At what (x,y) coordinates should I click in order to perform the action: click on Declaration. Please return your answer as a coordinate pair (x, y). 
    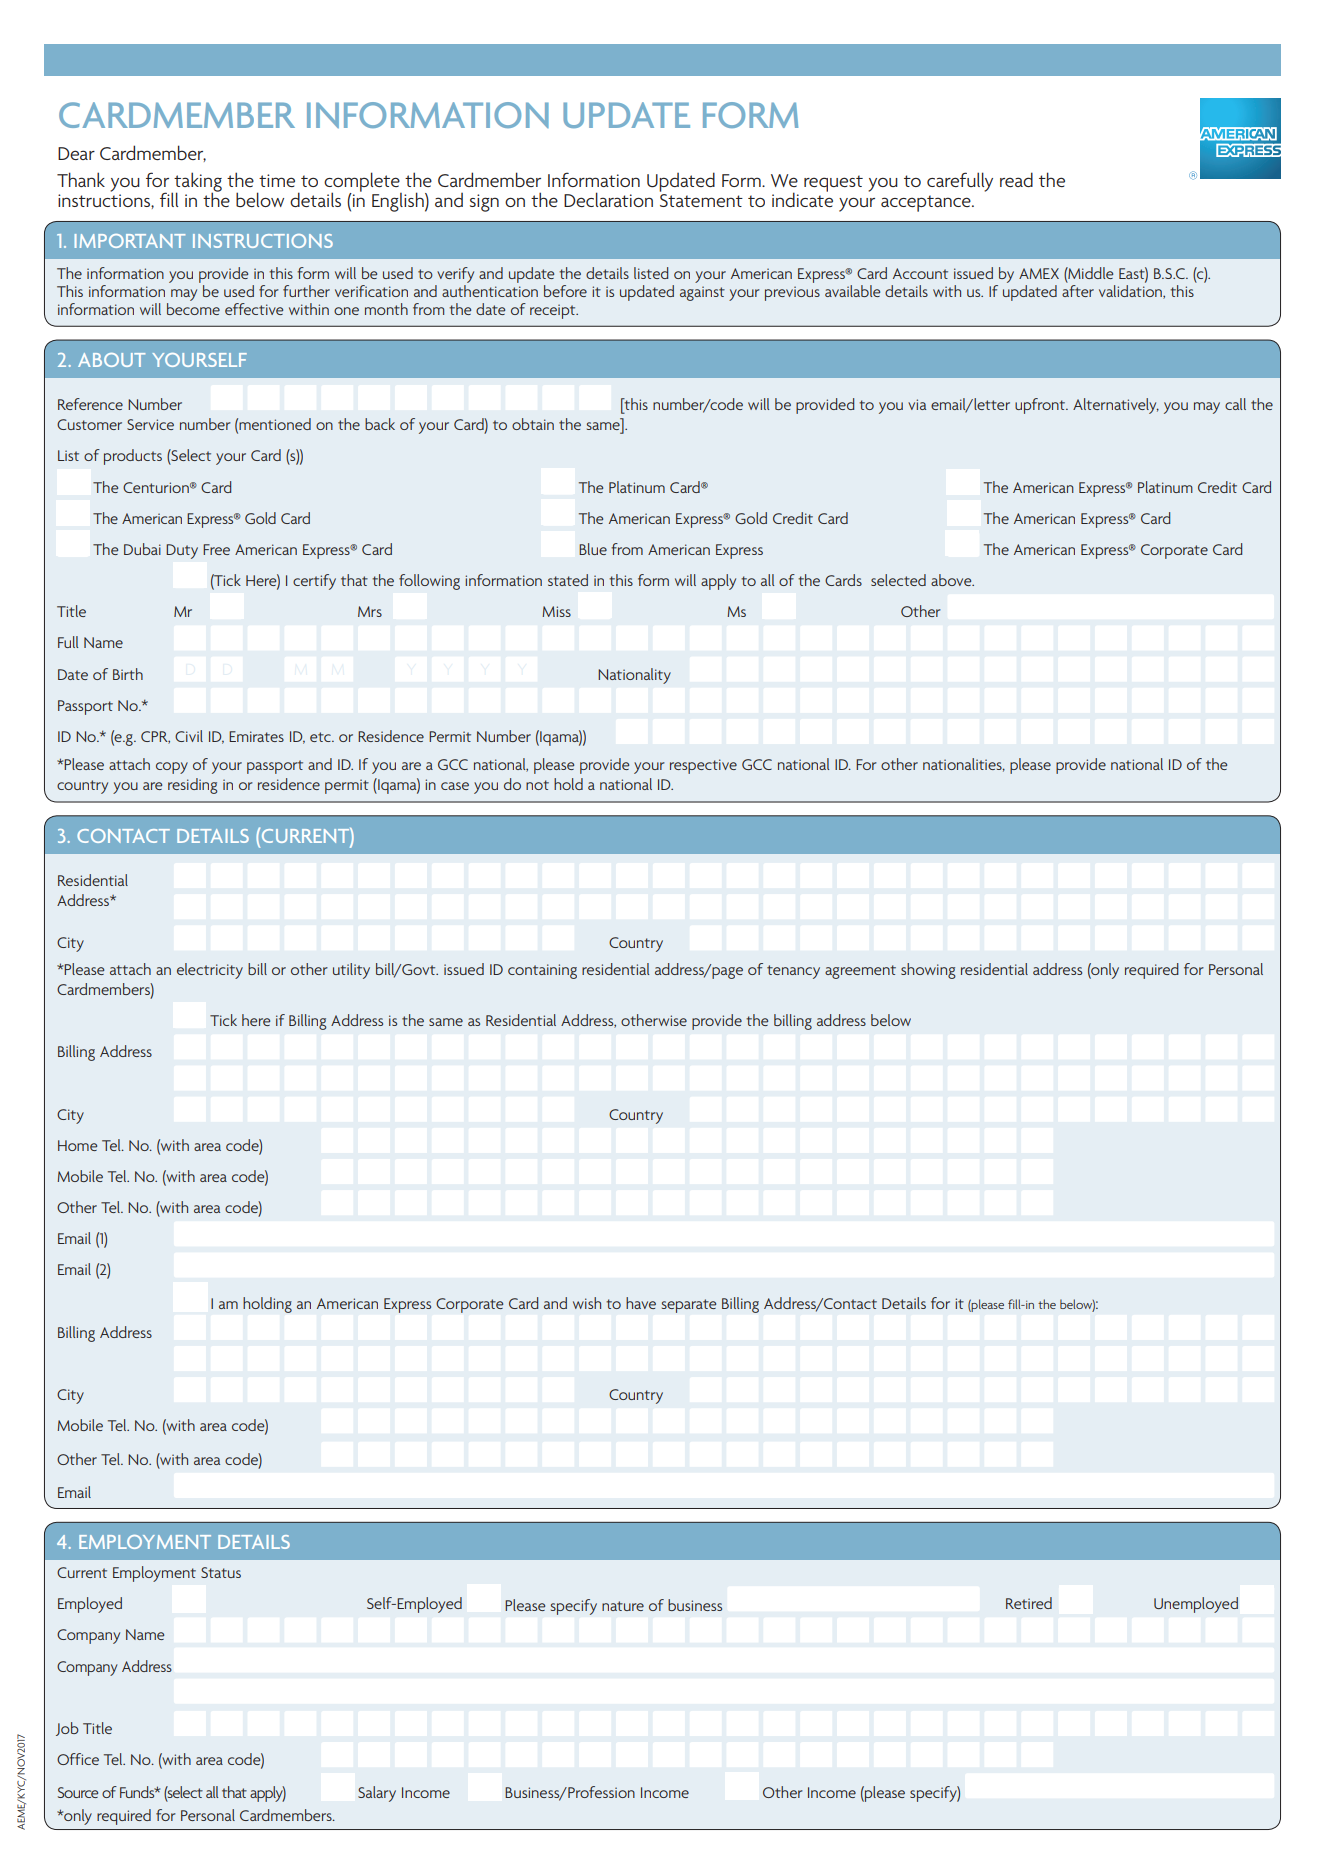
    Looking at the image, I should click on (608, 199).
